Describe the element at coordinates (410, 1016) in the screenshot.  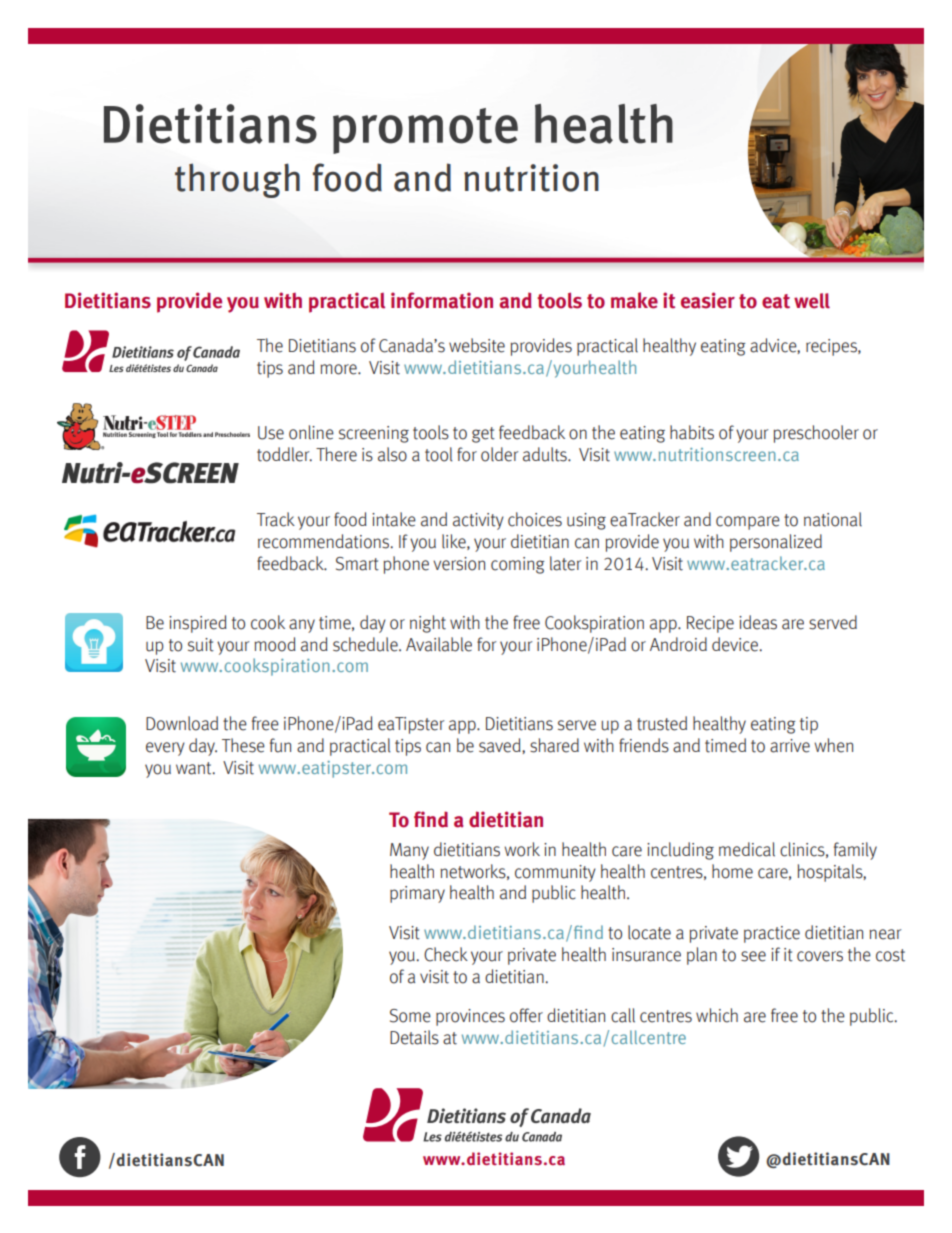
I see `Some` at that location.
